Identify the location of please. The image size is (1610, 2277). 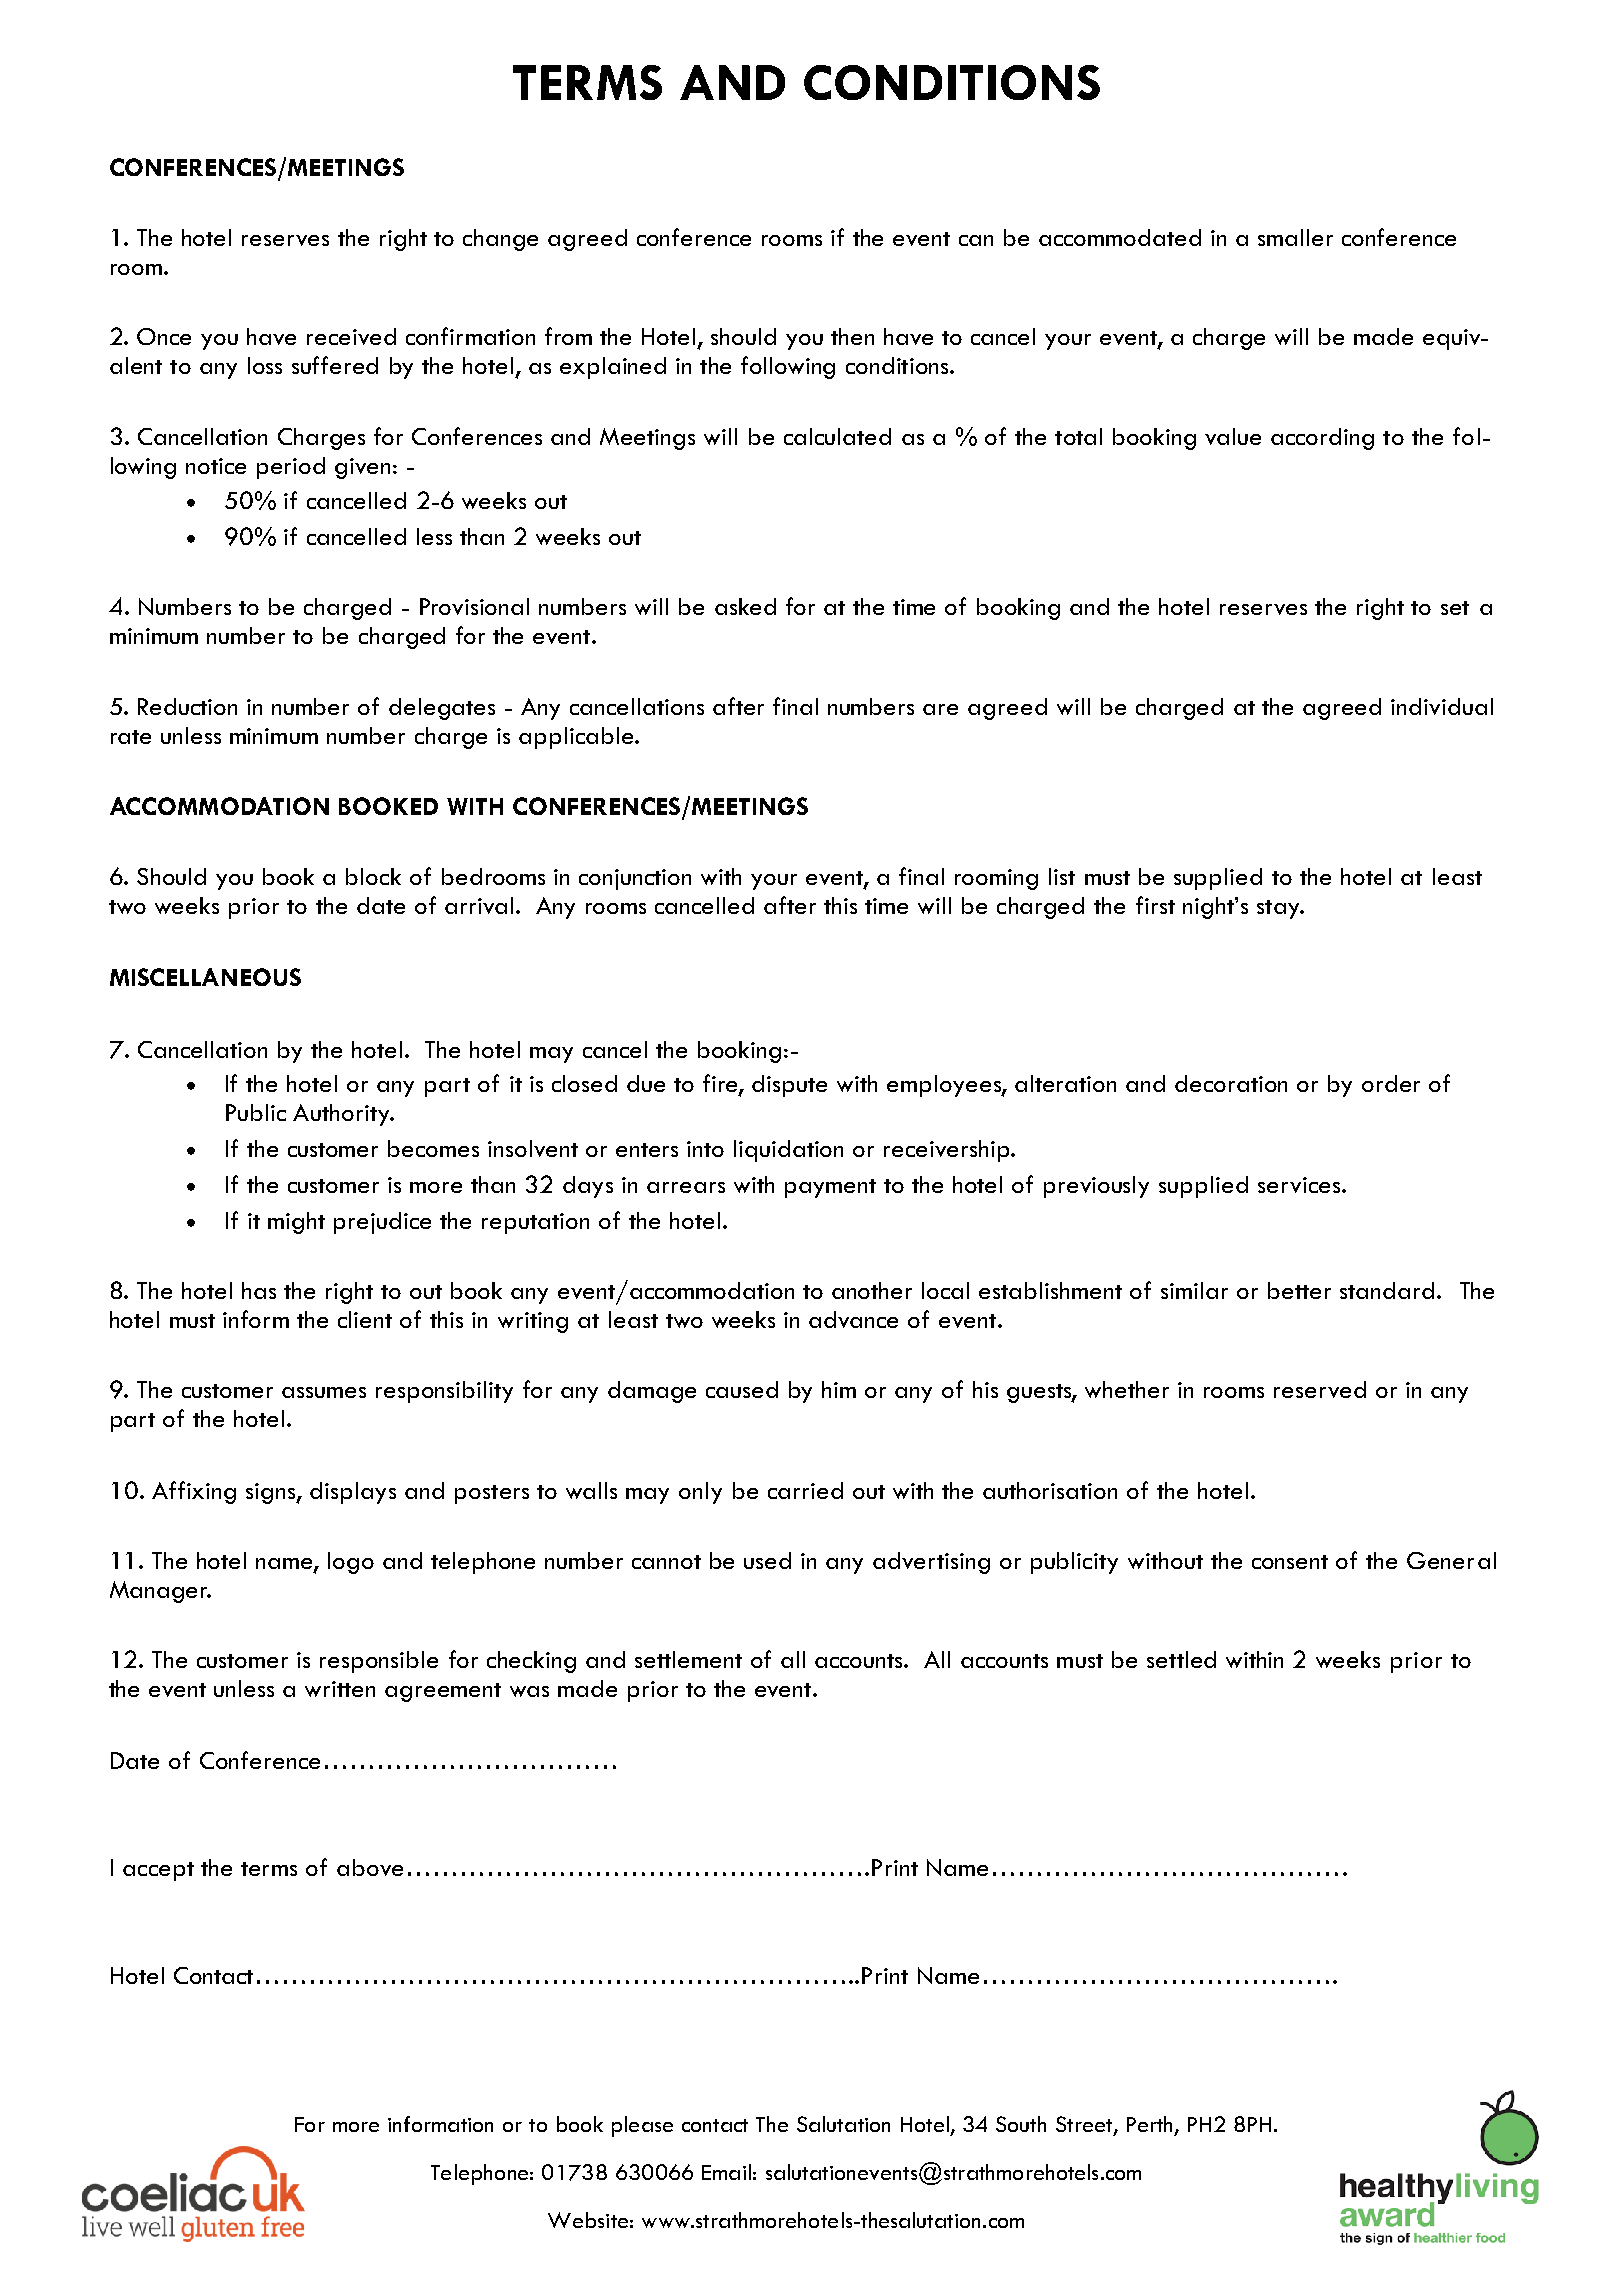
(642, 2126).
